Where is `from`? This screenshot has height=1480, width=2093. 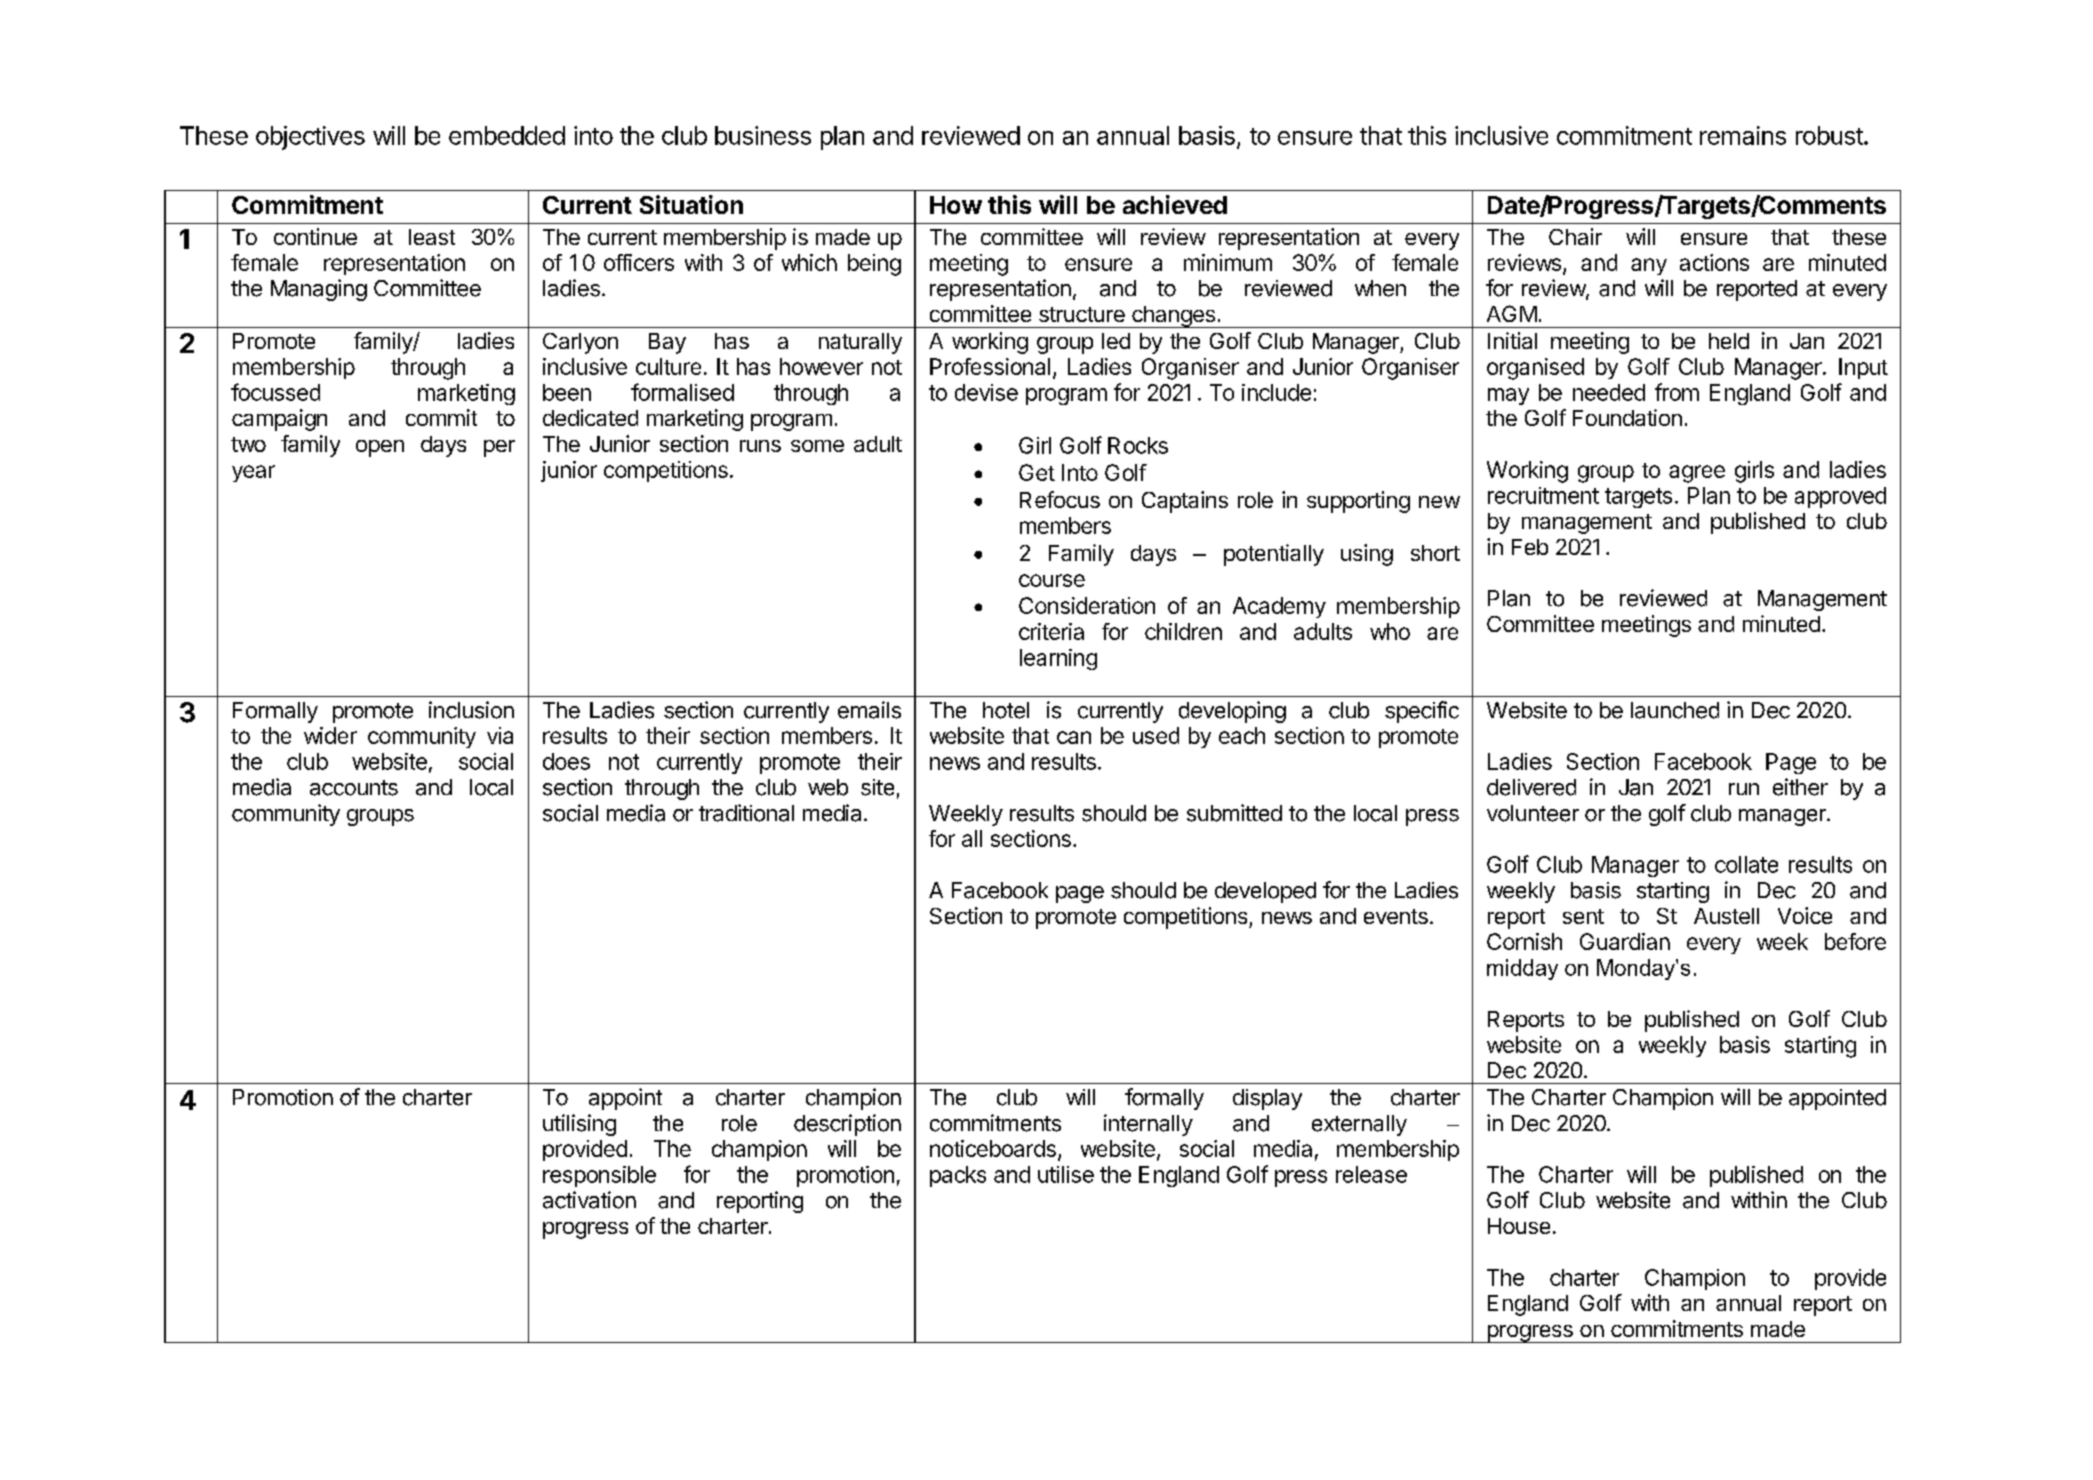
from is located at coordinates (1677, 392).
